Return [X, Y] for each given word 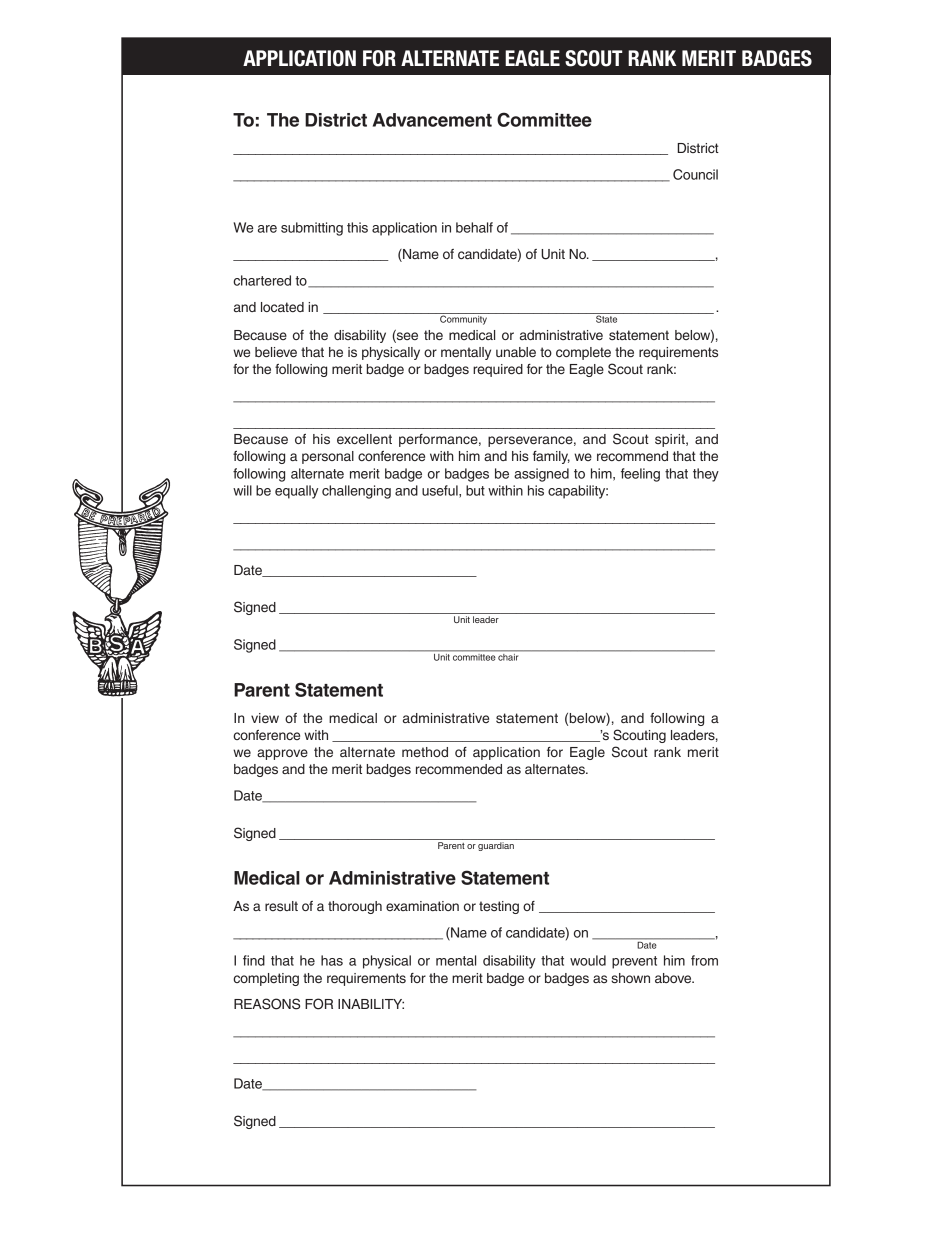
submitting [312, 229]
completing [266, 979]
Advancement [432, 120]
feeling [640, 475]
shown [630, 978]
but [475, 490]
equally [296, 492]
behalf [474, 227]
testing [499, 907]
